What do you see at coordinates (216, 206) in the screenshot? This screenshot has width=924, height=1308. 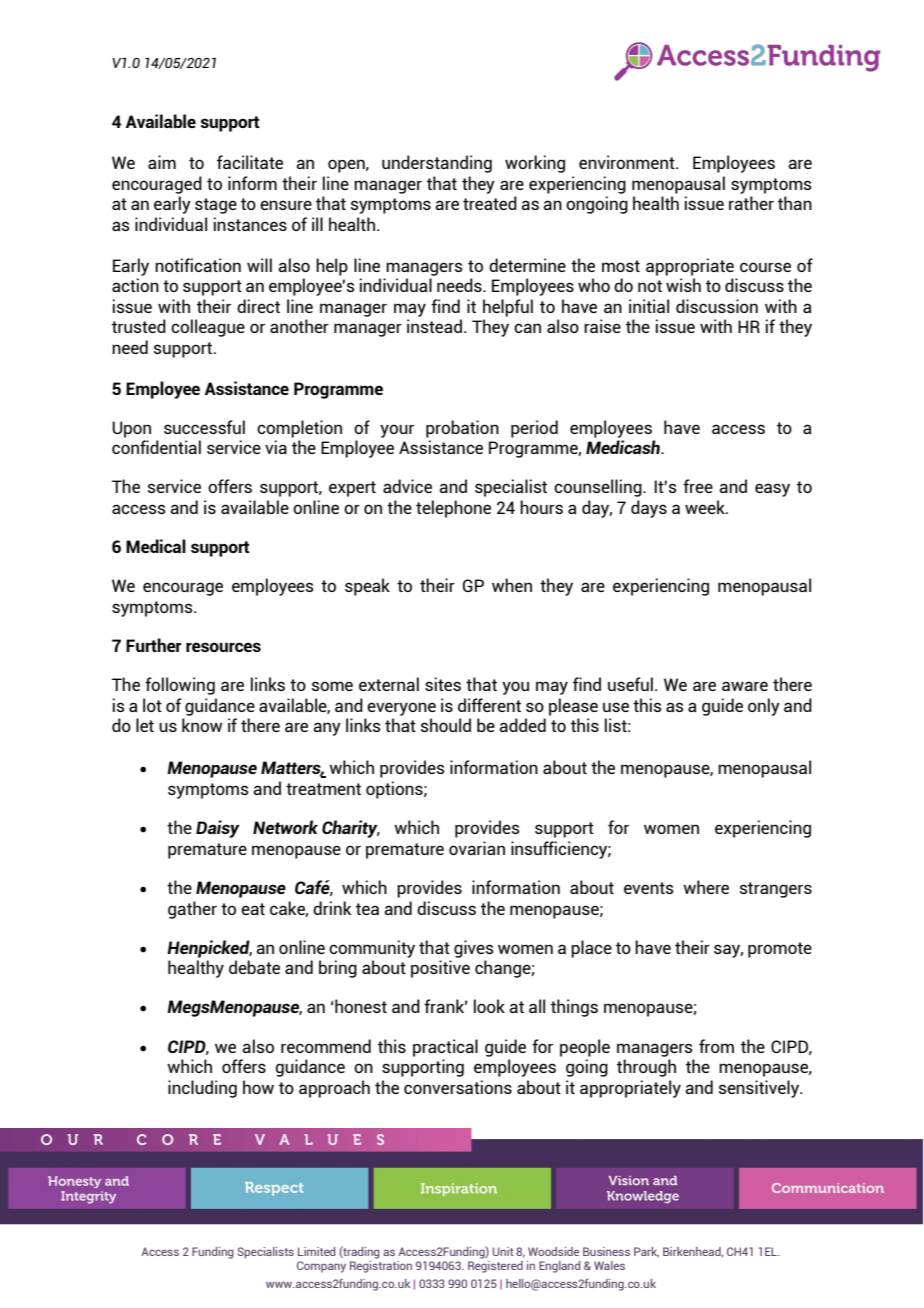 I see `stage` at bounding box center [216, 206].
